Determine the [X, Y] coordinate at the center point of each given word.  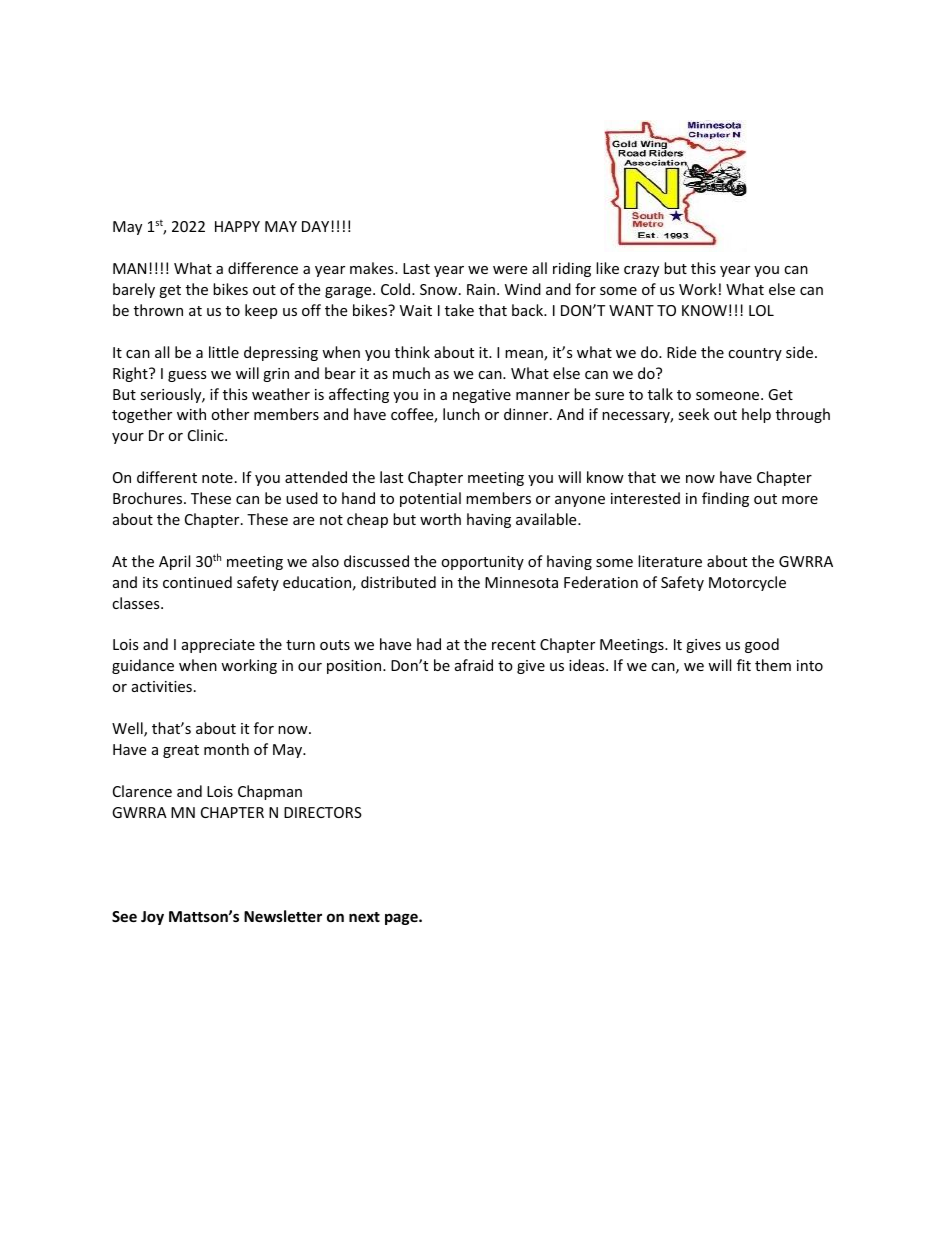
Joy [152, 918]
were [510, 270]
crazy [641, 271]
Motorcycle [747, 583]
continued [197, 582]
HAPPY [237, 226]
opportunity [482, 563]
